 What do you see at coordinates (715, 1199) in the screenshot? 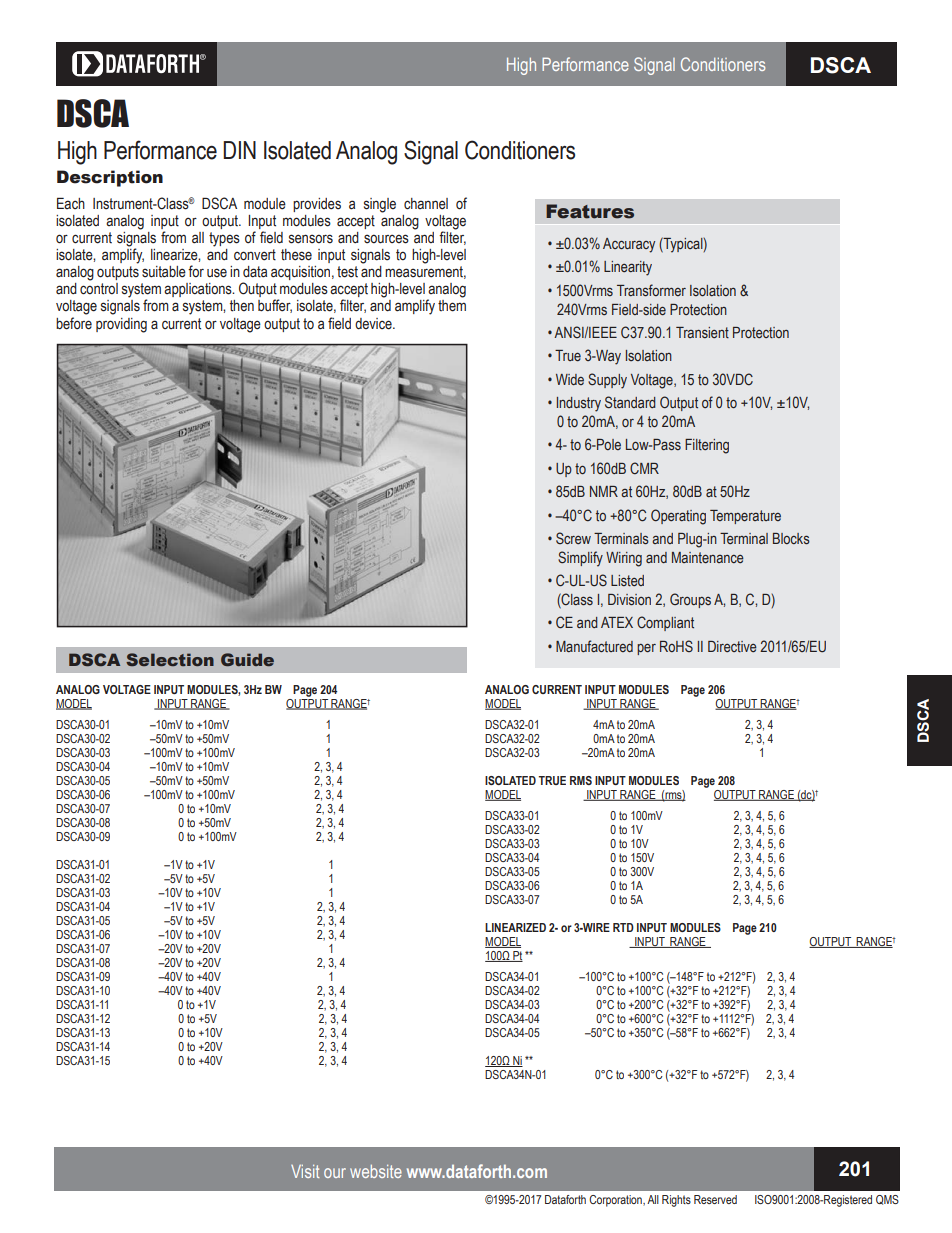
I see `Reserved` at bounding box center [715, 1199].
